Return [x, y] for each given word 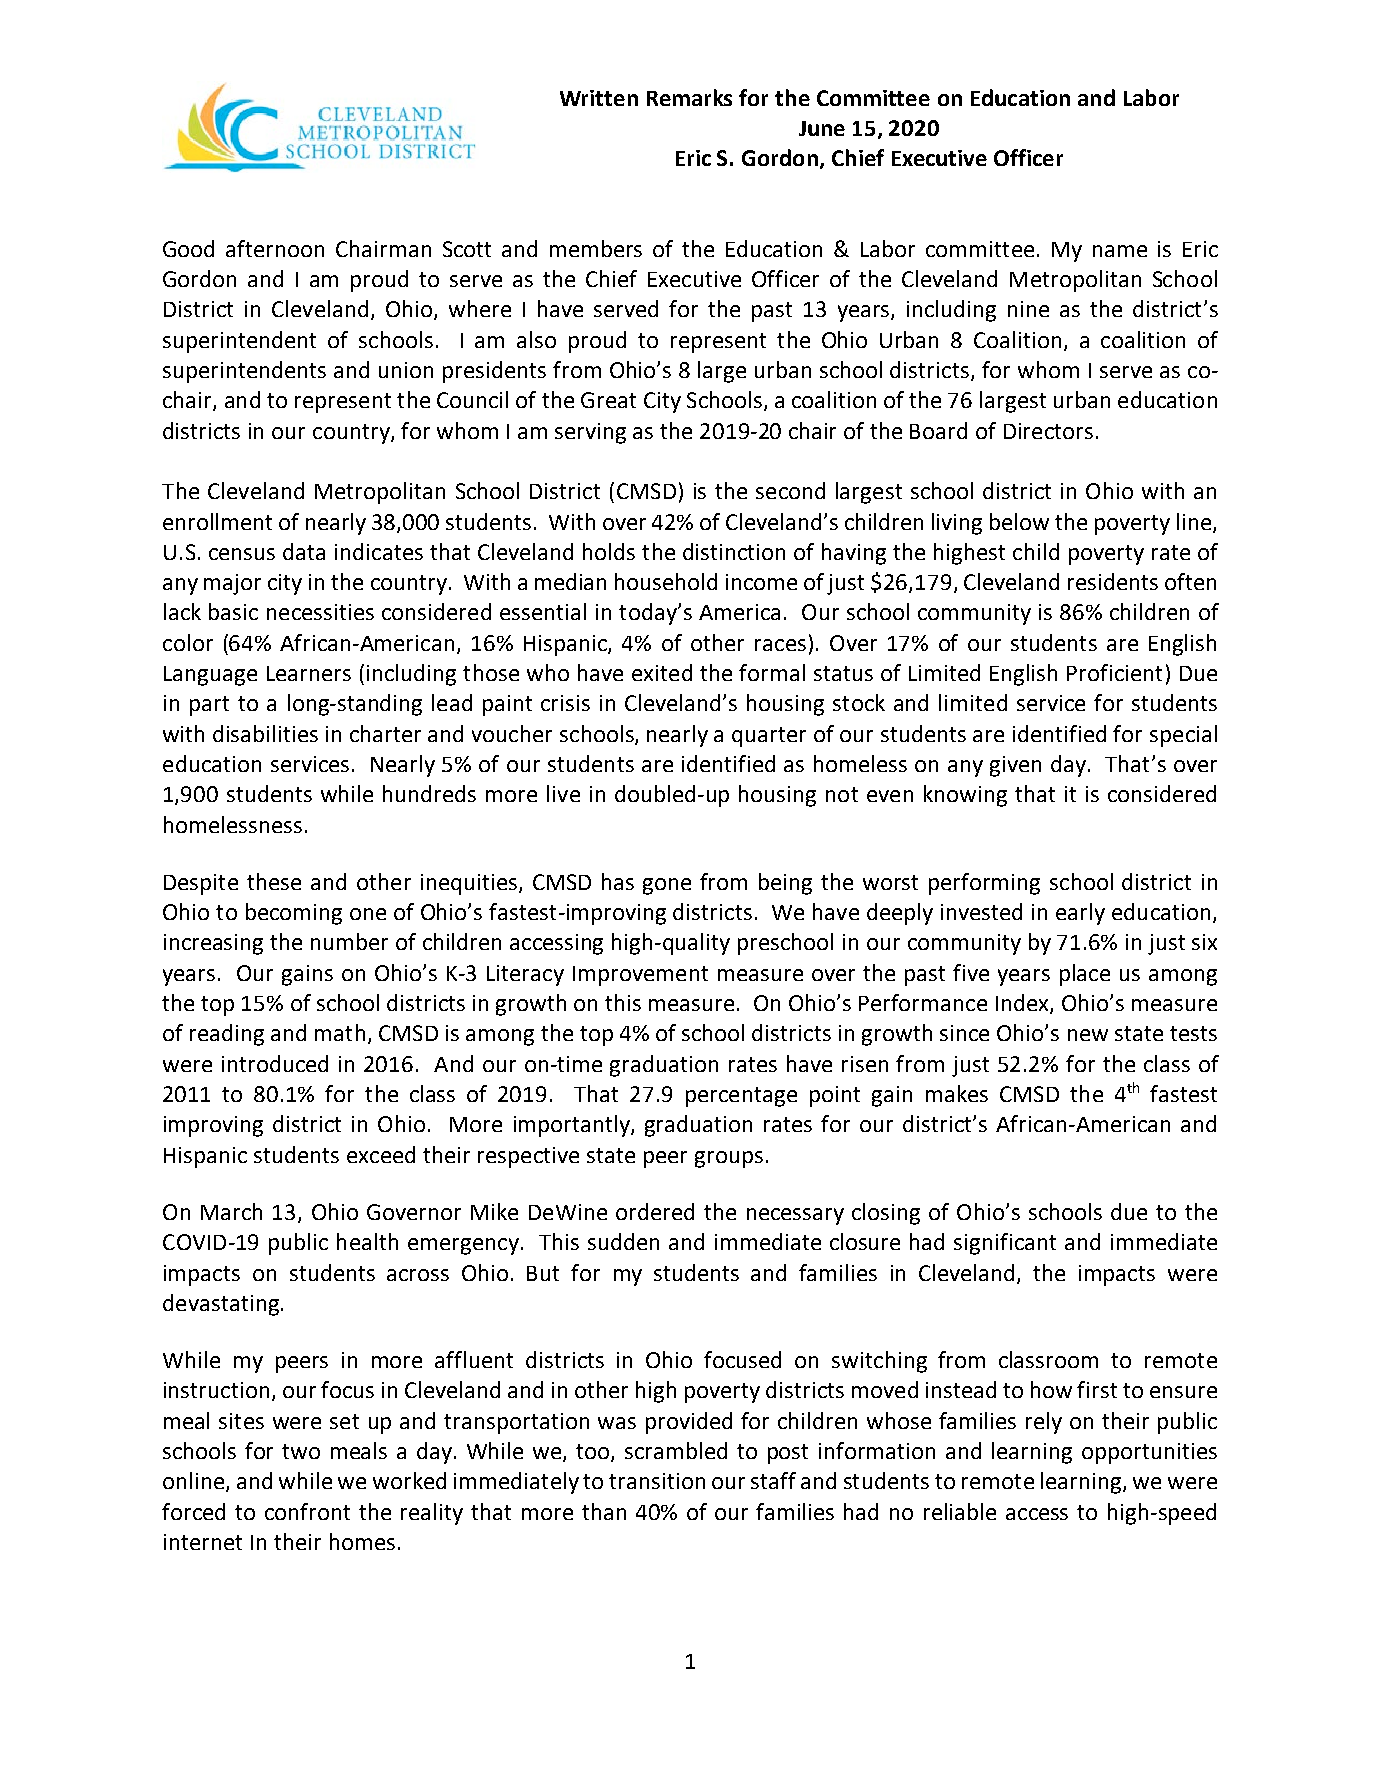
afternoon [275, 248]
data [304, 551]
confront [307, 1511]
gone [667, 886]
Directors [1048, 431]
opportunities [1149, 1453]
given [1015, 766]
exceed [381, 1154]
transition [657, 1481]
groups [729, 1159]
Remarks [689, 97]
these [274, 881]
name [1120, 251]
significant [1005, 1244]
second [790, 490]
